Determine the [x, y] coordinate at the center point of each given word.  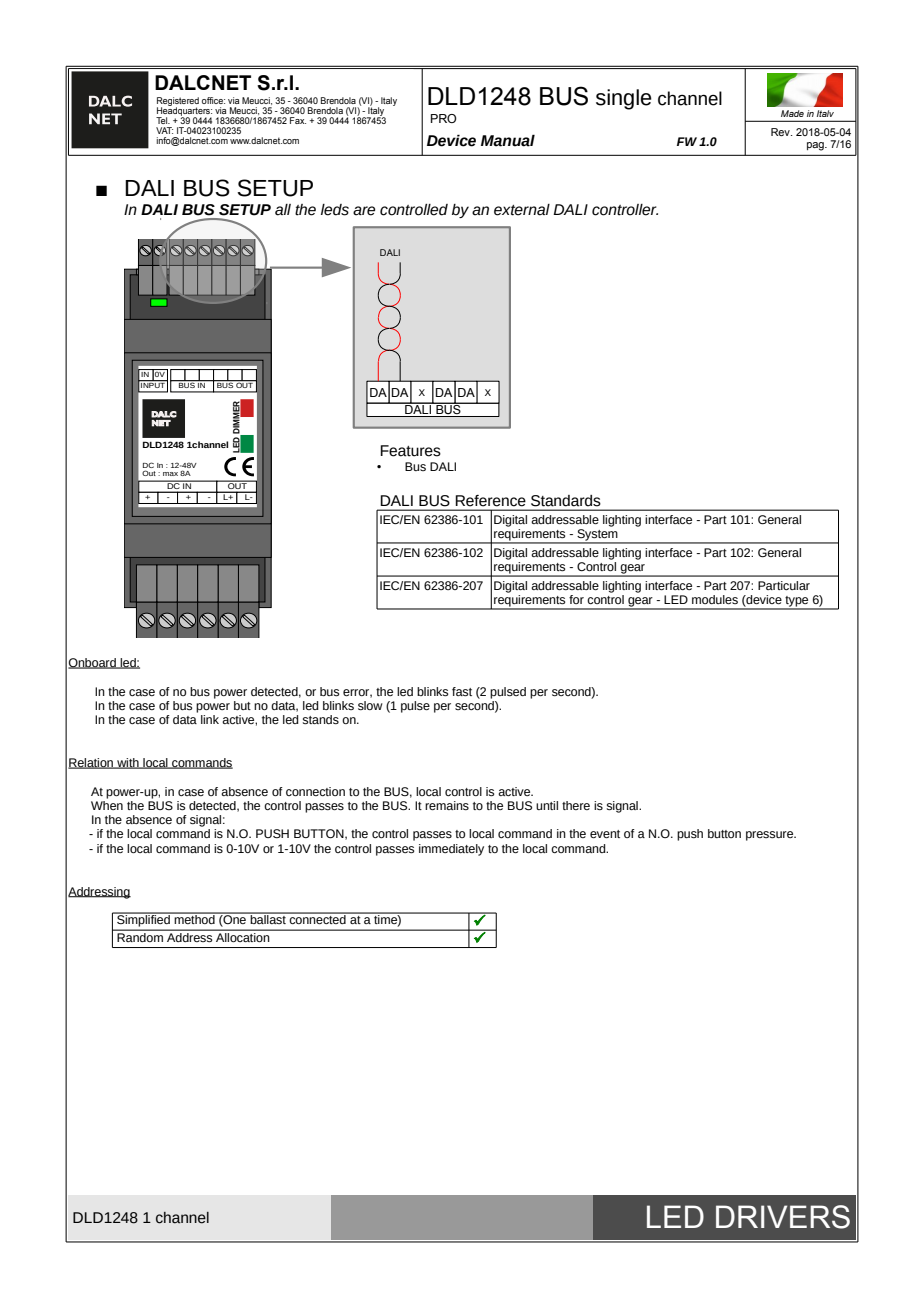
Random [140, 936]
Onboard [93, 663]
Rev [781, 132]
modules [715, 599]
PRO [444, 118]
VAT [164, 130]
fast [462, 692]
